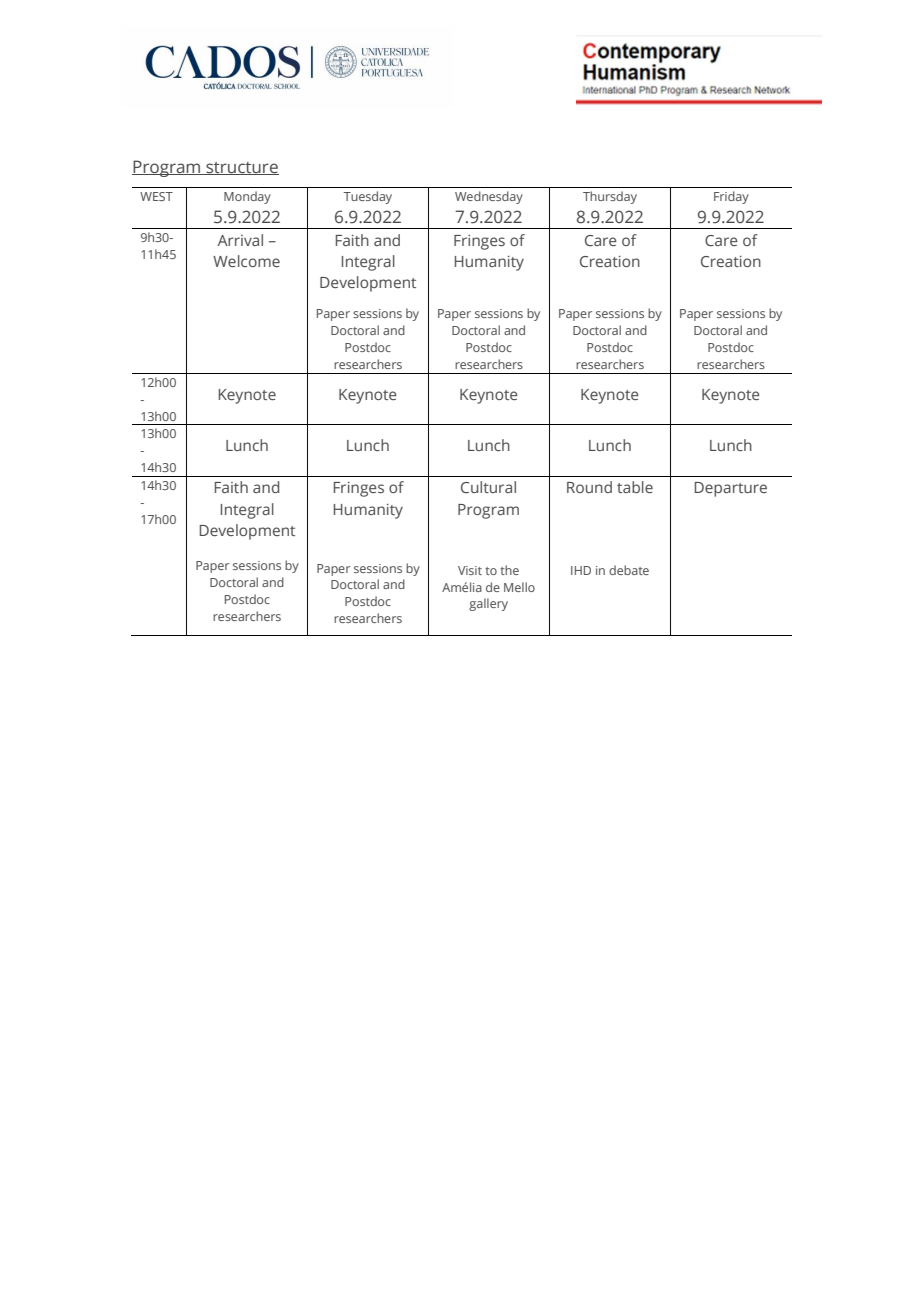  I want to click on Cultural, so click(488, 487).
